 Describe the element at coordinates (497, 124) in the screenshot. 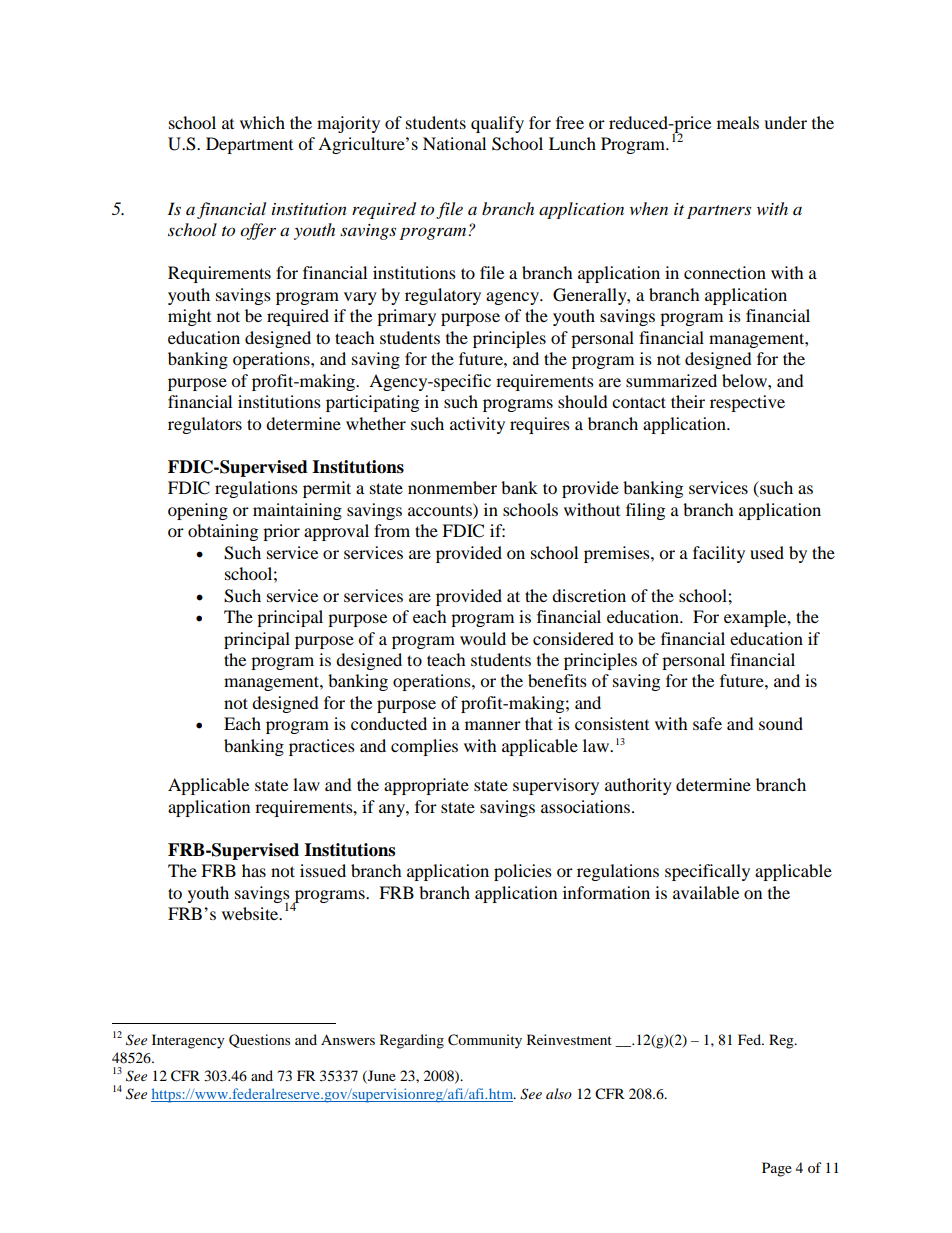

I see `qualify` at that location.
